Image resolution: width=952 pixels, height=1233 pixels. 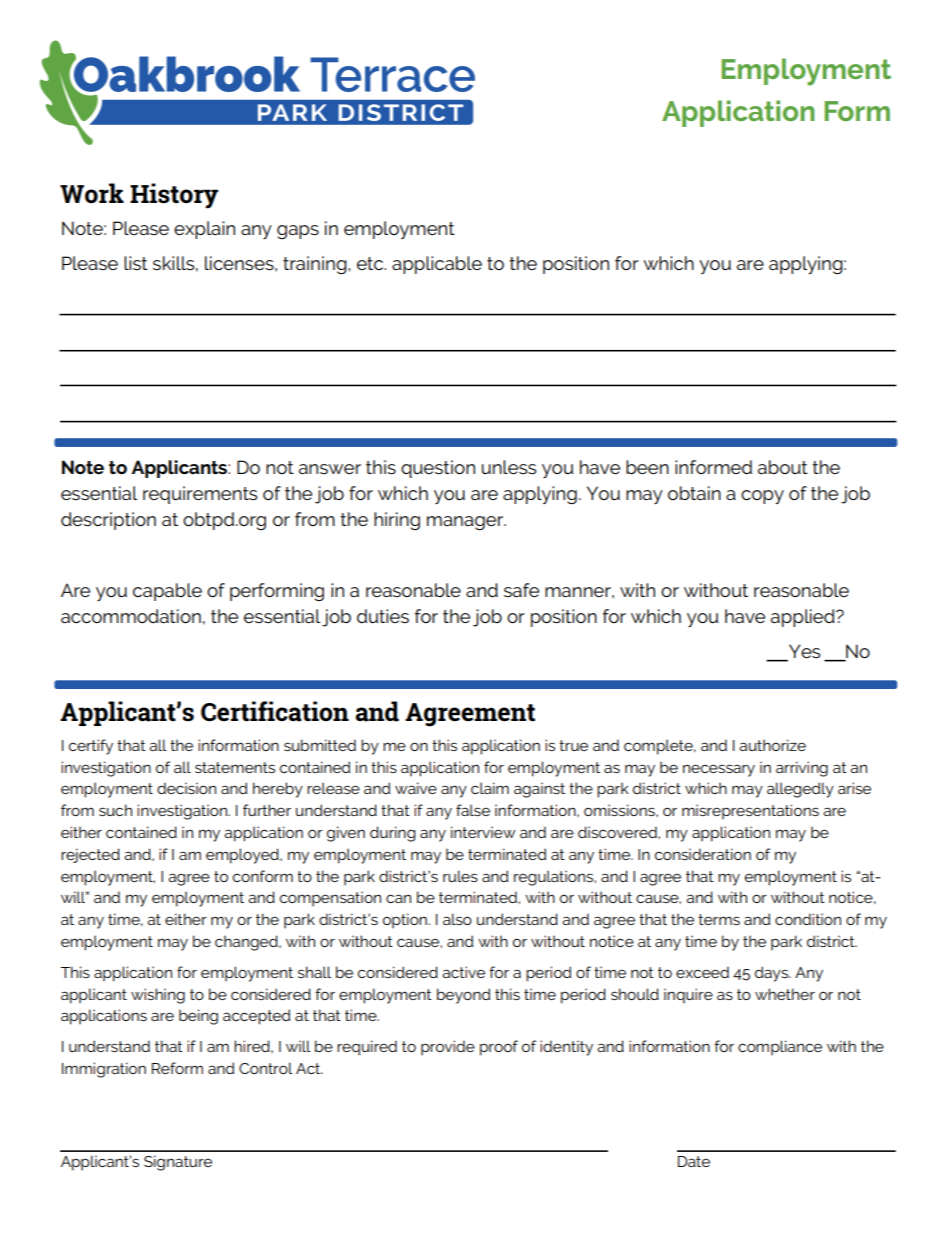 What do you see at coordinates (694, 1161) in the document?
I see `Date` at bounding box center [694, 1161].
